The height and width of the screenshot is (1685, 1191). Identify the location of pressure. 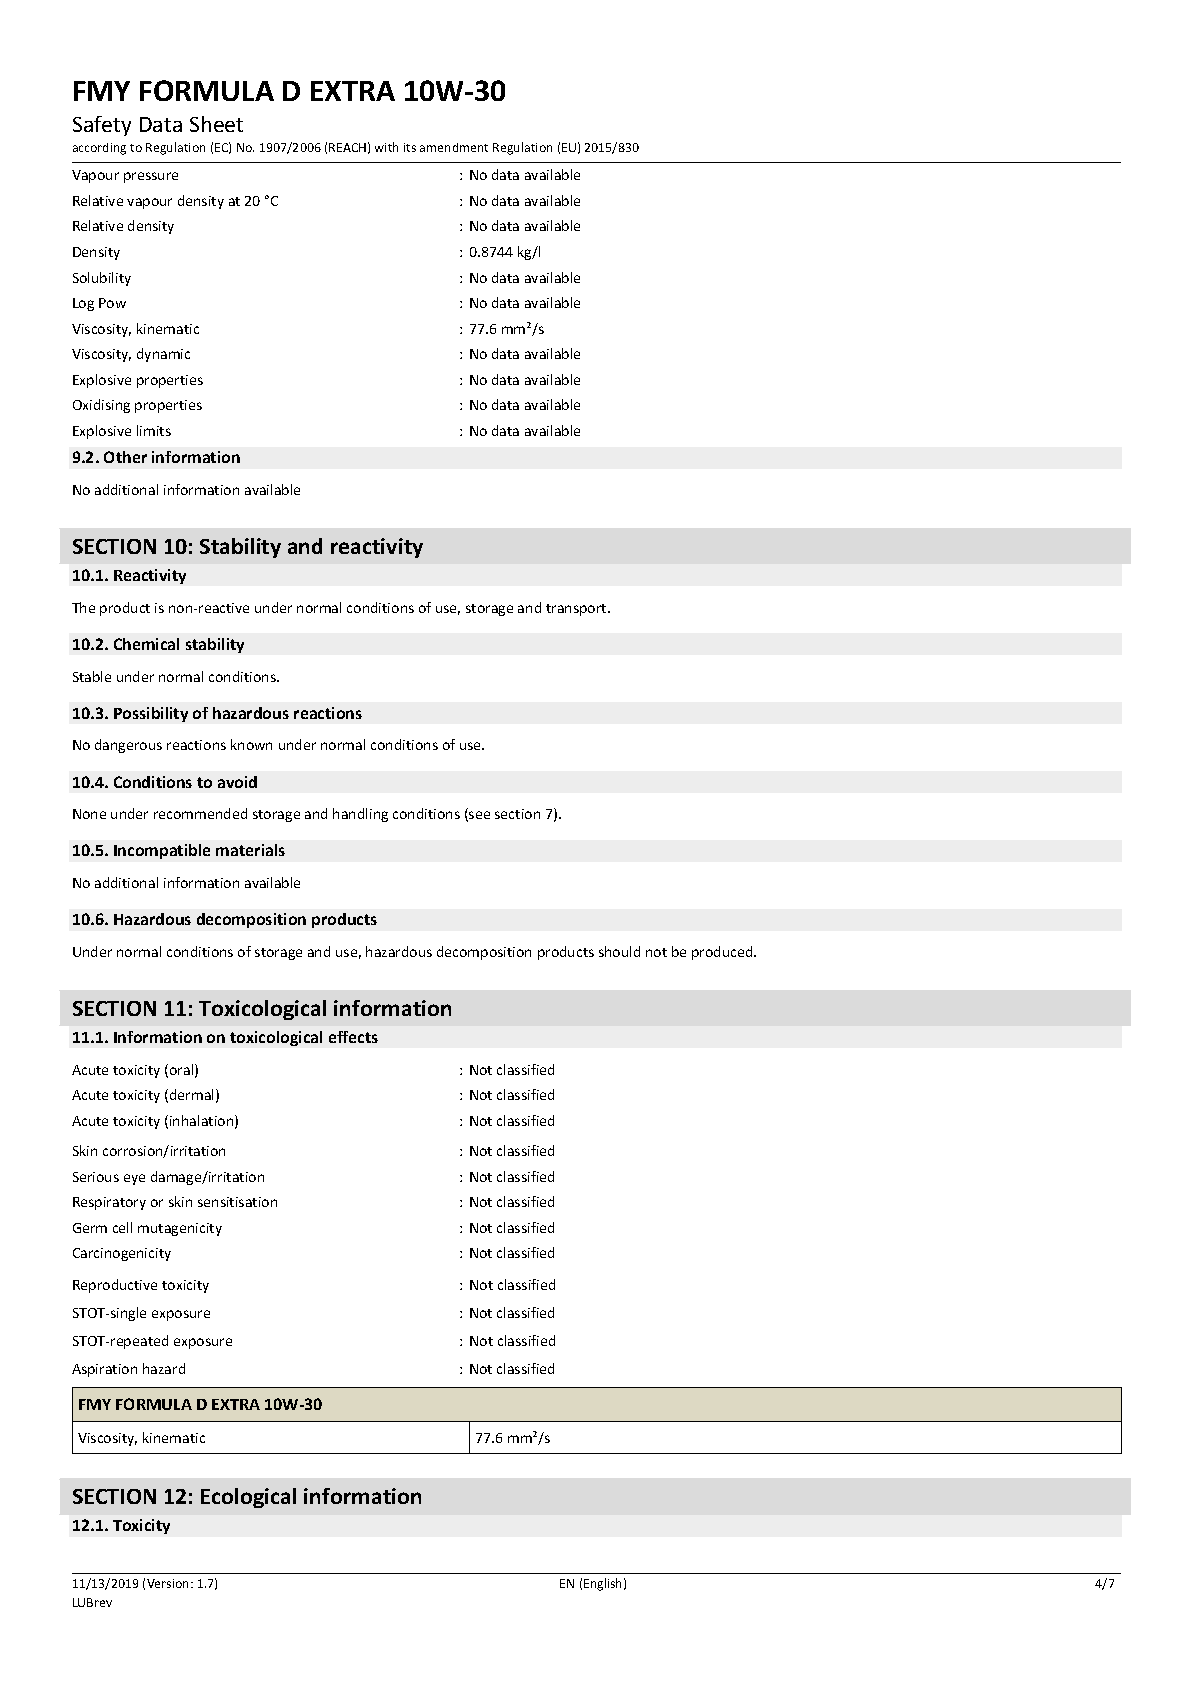
(151, 177).
